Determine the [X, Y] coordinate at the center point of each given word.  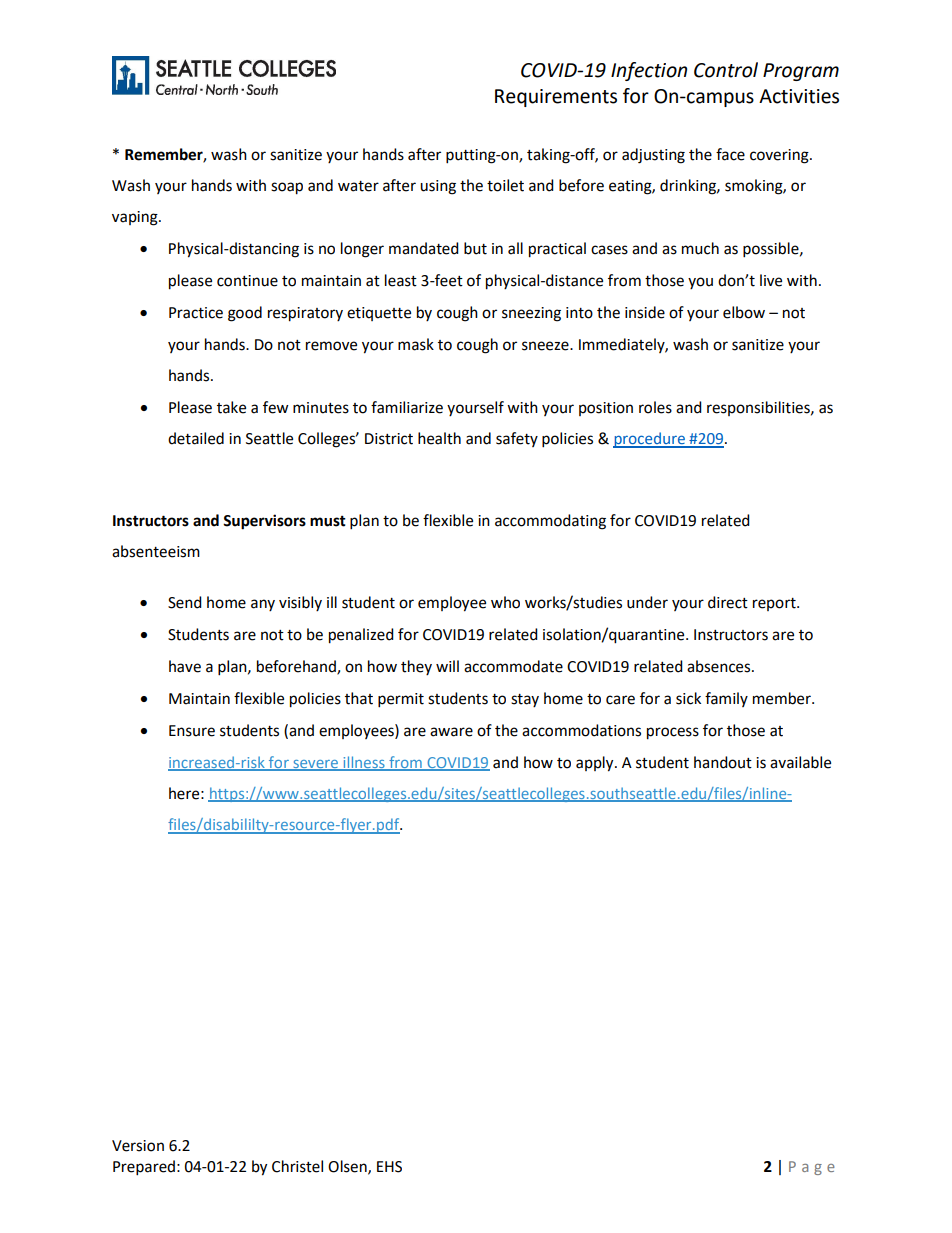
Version [138, 1146]
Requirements [556, 98]
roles [655, 407]
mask [416, 344]
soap [287, 188]
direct [728, 602]
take [231, 407]
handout [723, 762]
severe [315, 765]
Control [726, 70]
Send [185, 602]
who [505, 602]
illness [364, 763]
